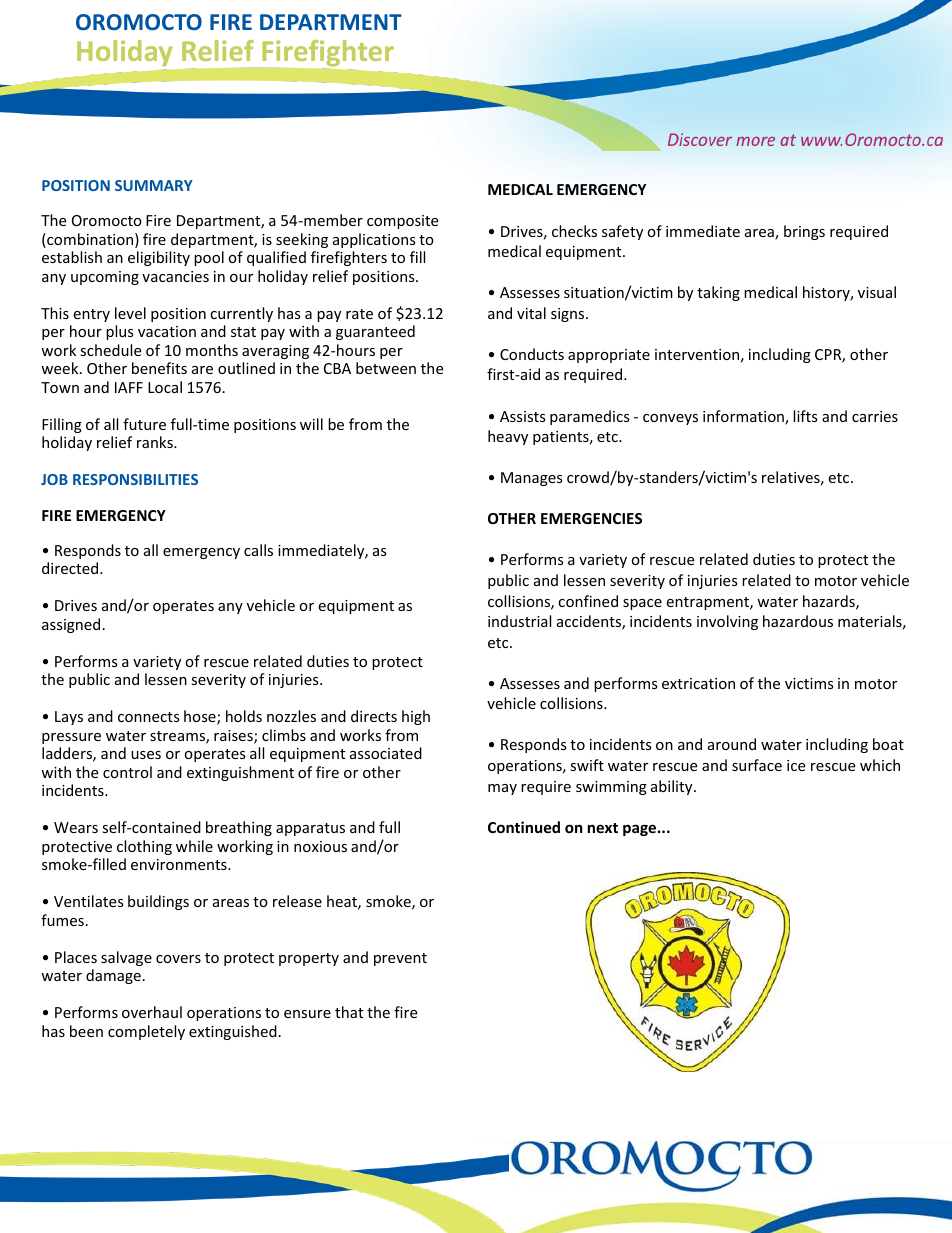 The image size is (952, 1233). I want to click on hazardous, so click(798, 621).
